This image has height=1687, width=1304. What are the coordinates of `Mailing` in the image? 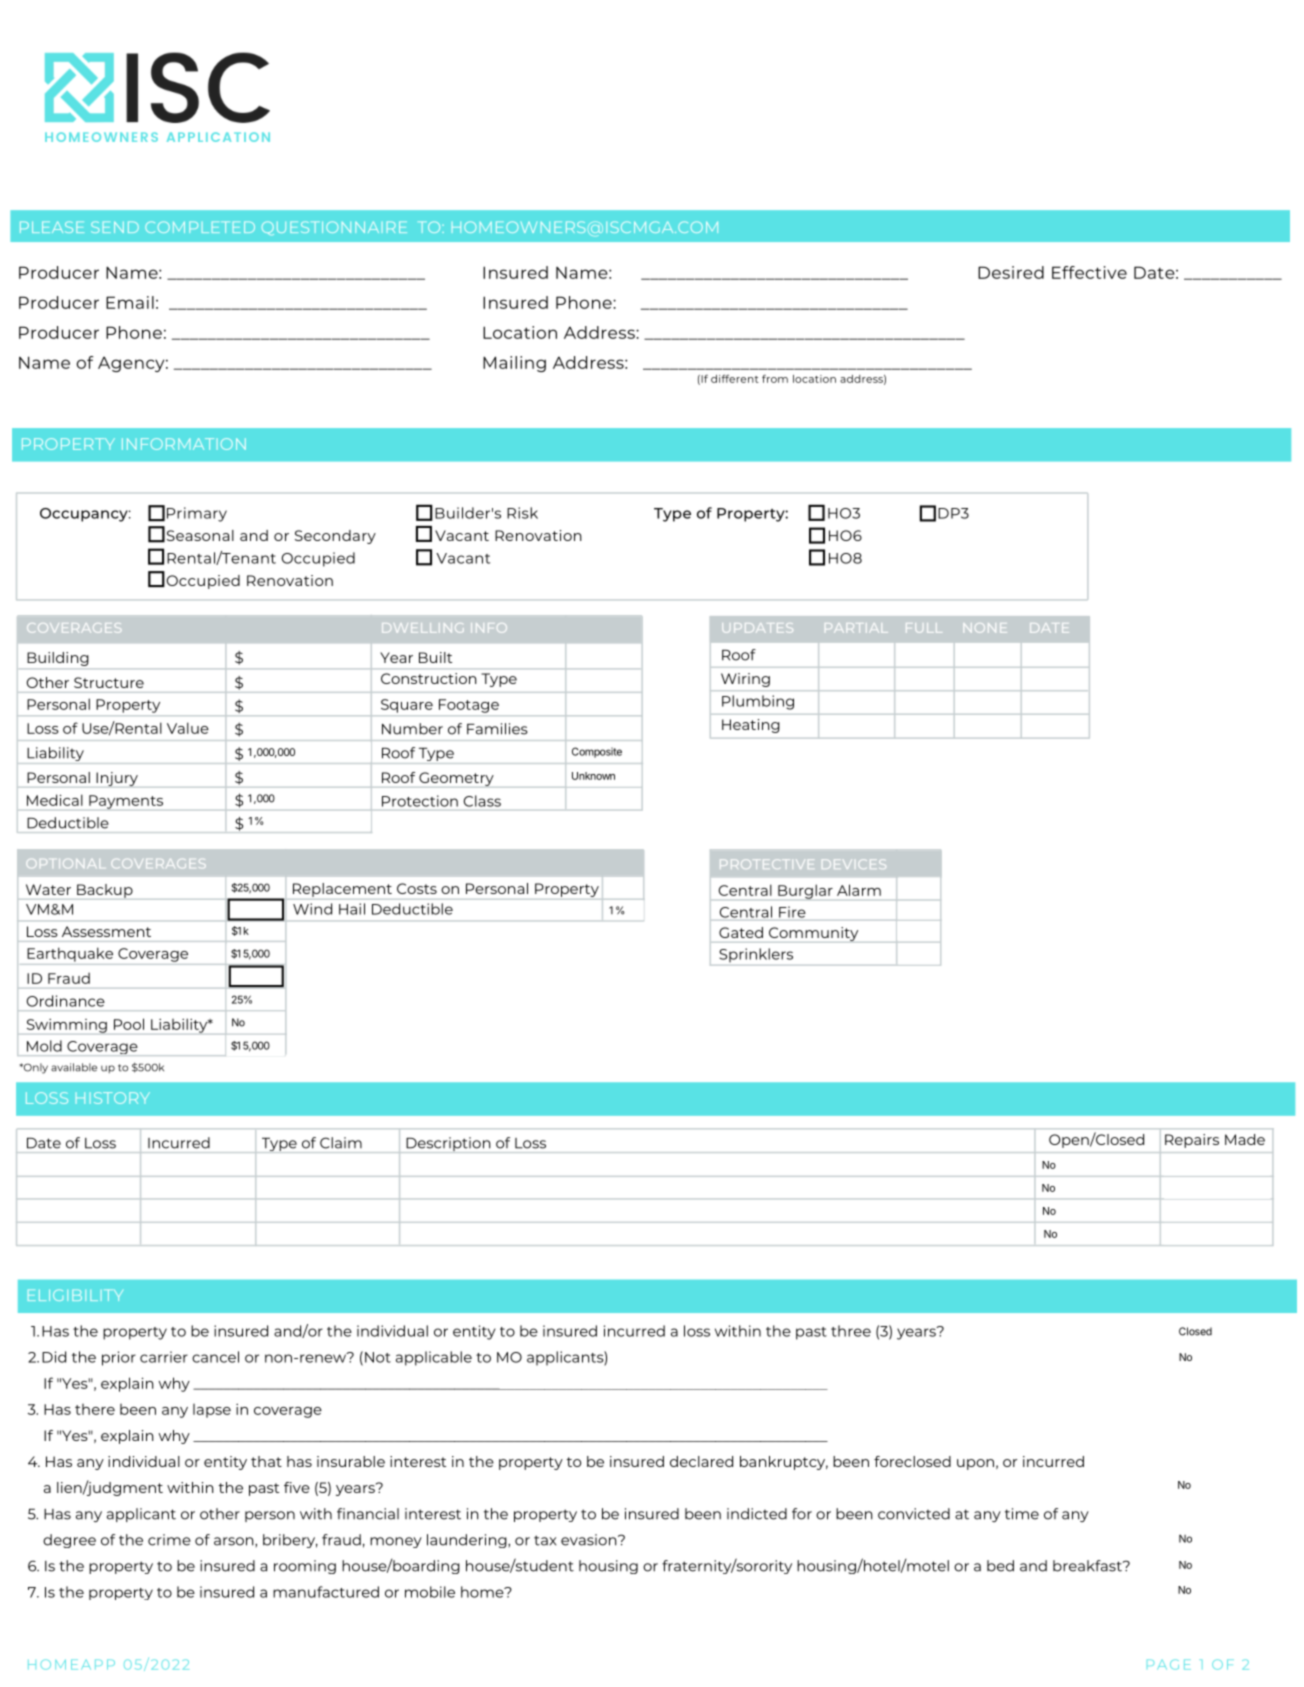 It's located at (514, 364).
